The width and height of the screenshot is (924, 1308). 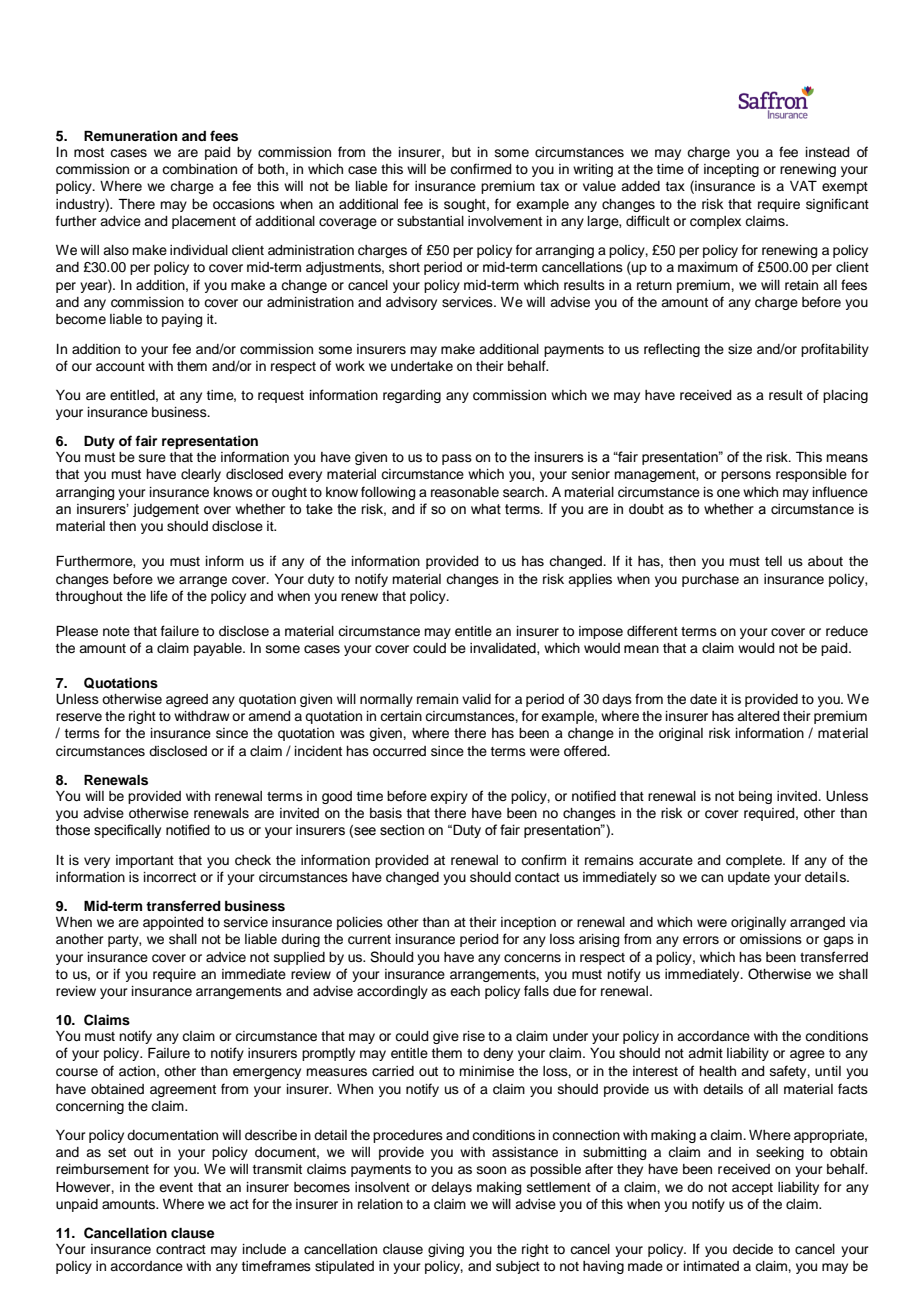 I want to click on course, so click(x=77, y=1072).
